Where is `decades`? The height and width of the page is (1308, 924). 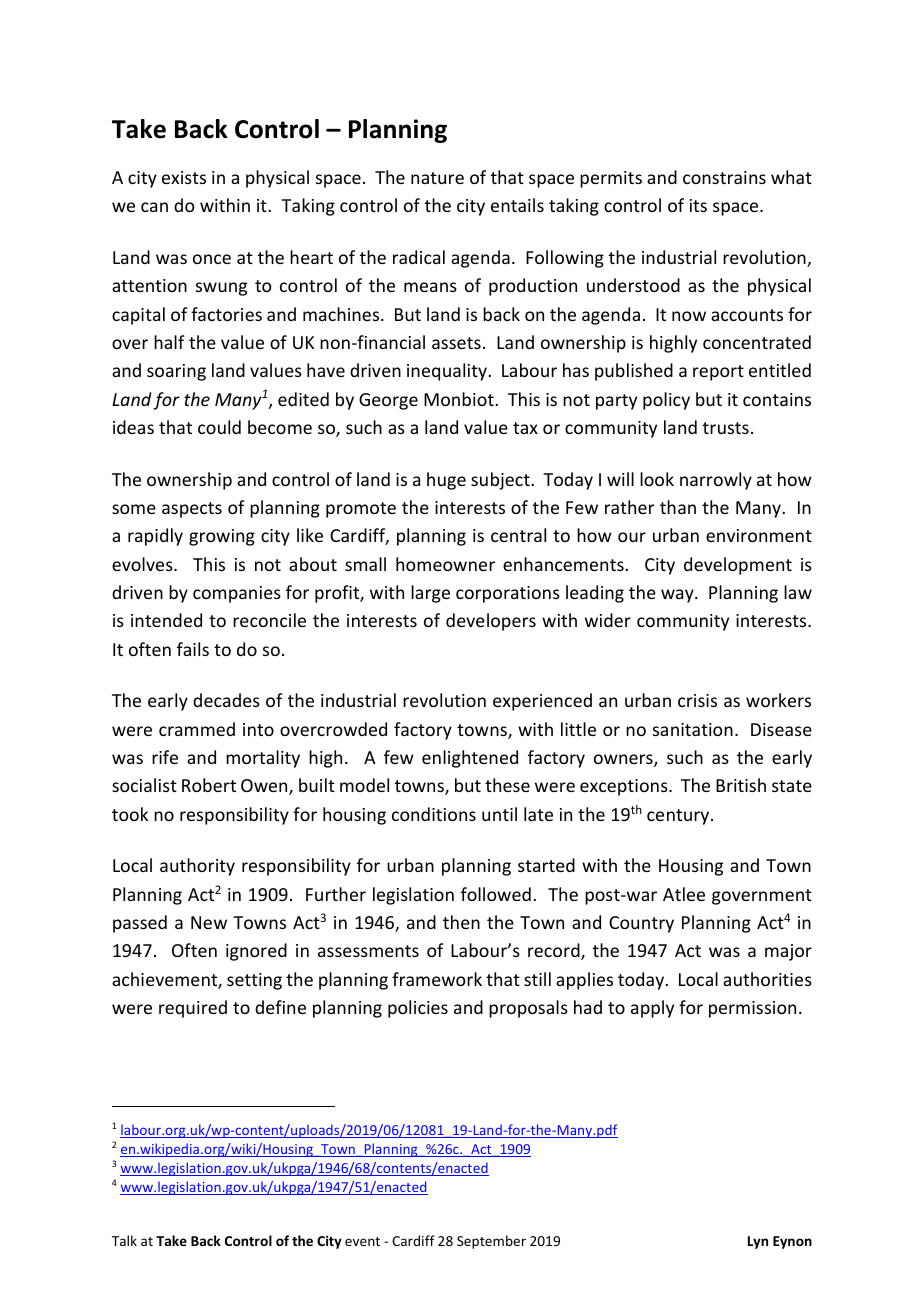 decades is located at coordinates (226, 700).
